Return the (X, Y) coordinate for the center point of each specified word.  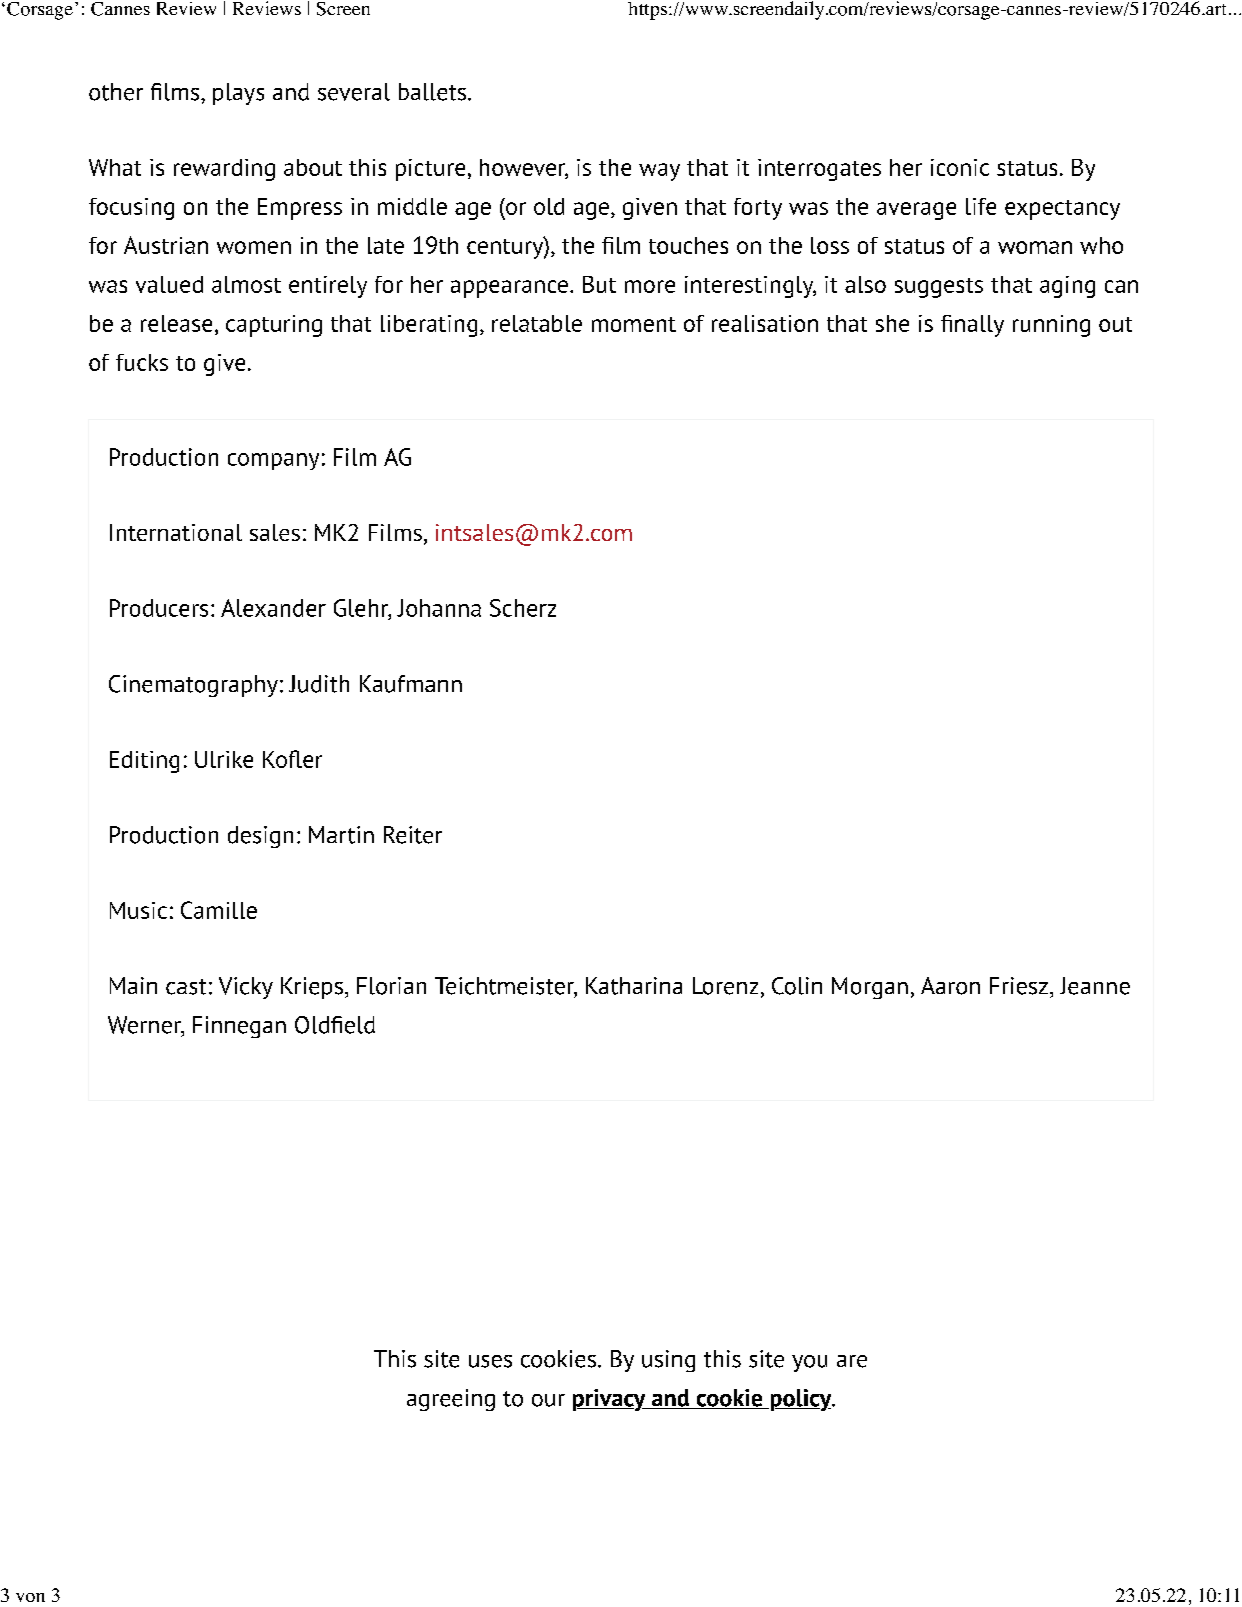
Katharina (634, 986)
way (659, 172)
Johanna (439, 608)
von (30, 1597)
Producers (159, 608)
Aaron (950, 986)
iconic (960, 167)
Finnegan (239, 1027)
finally (972, 326)
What (115, 167)
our (548, 1400)
